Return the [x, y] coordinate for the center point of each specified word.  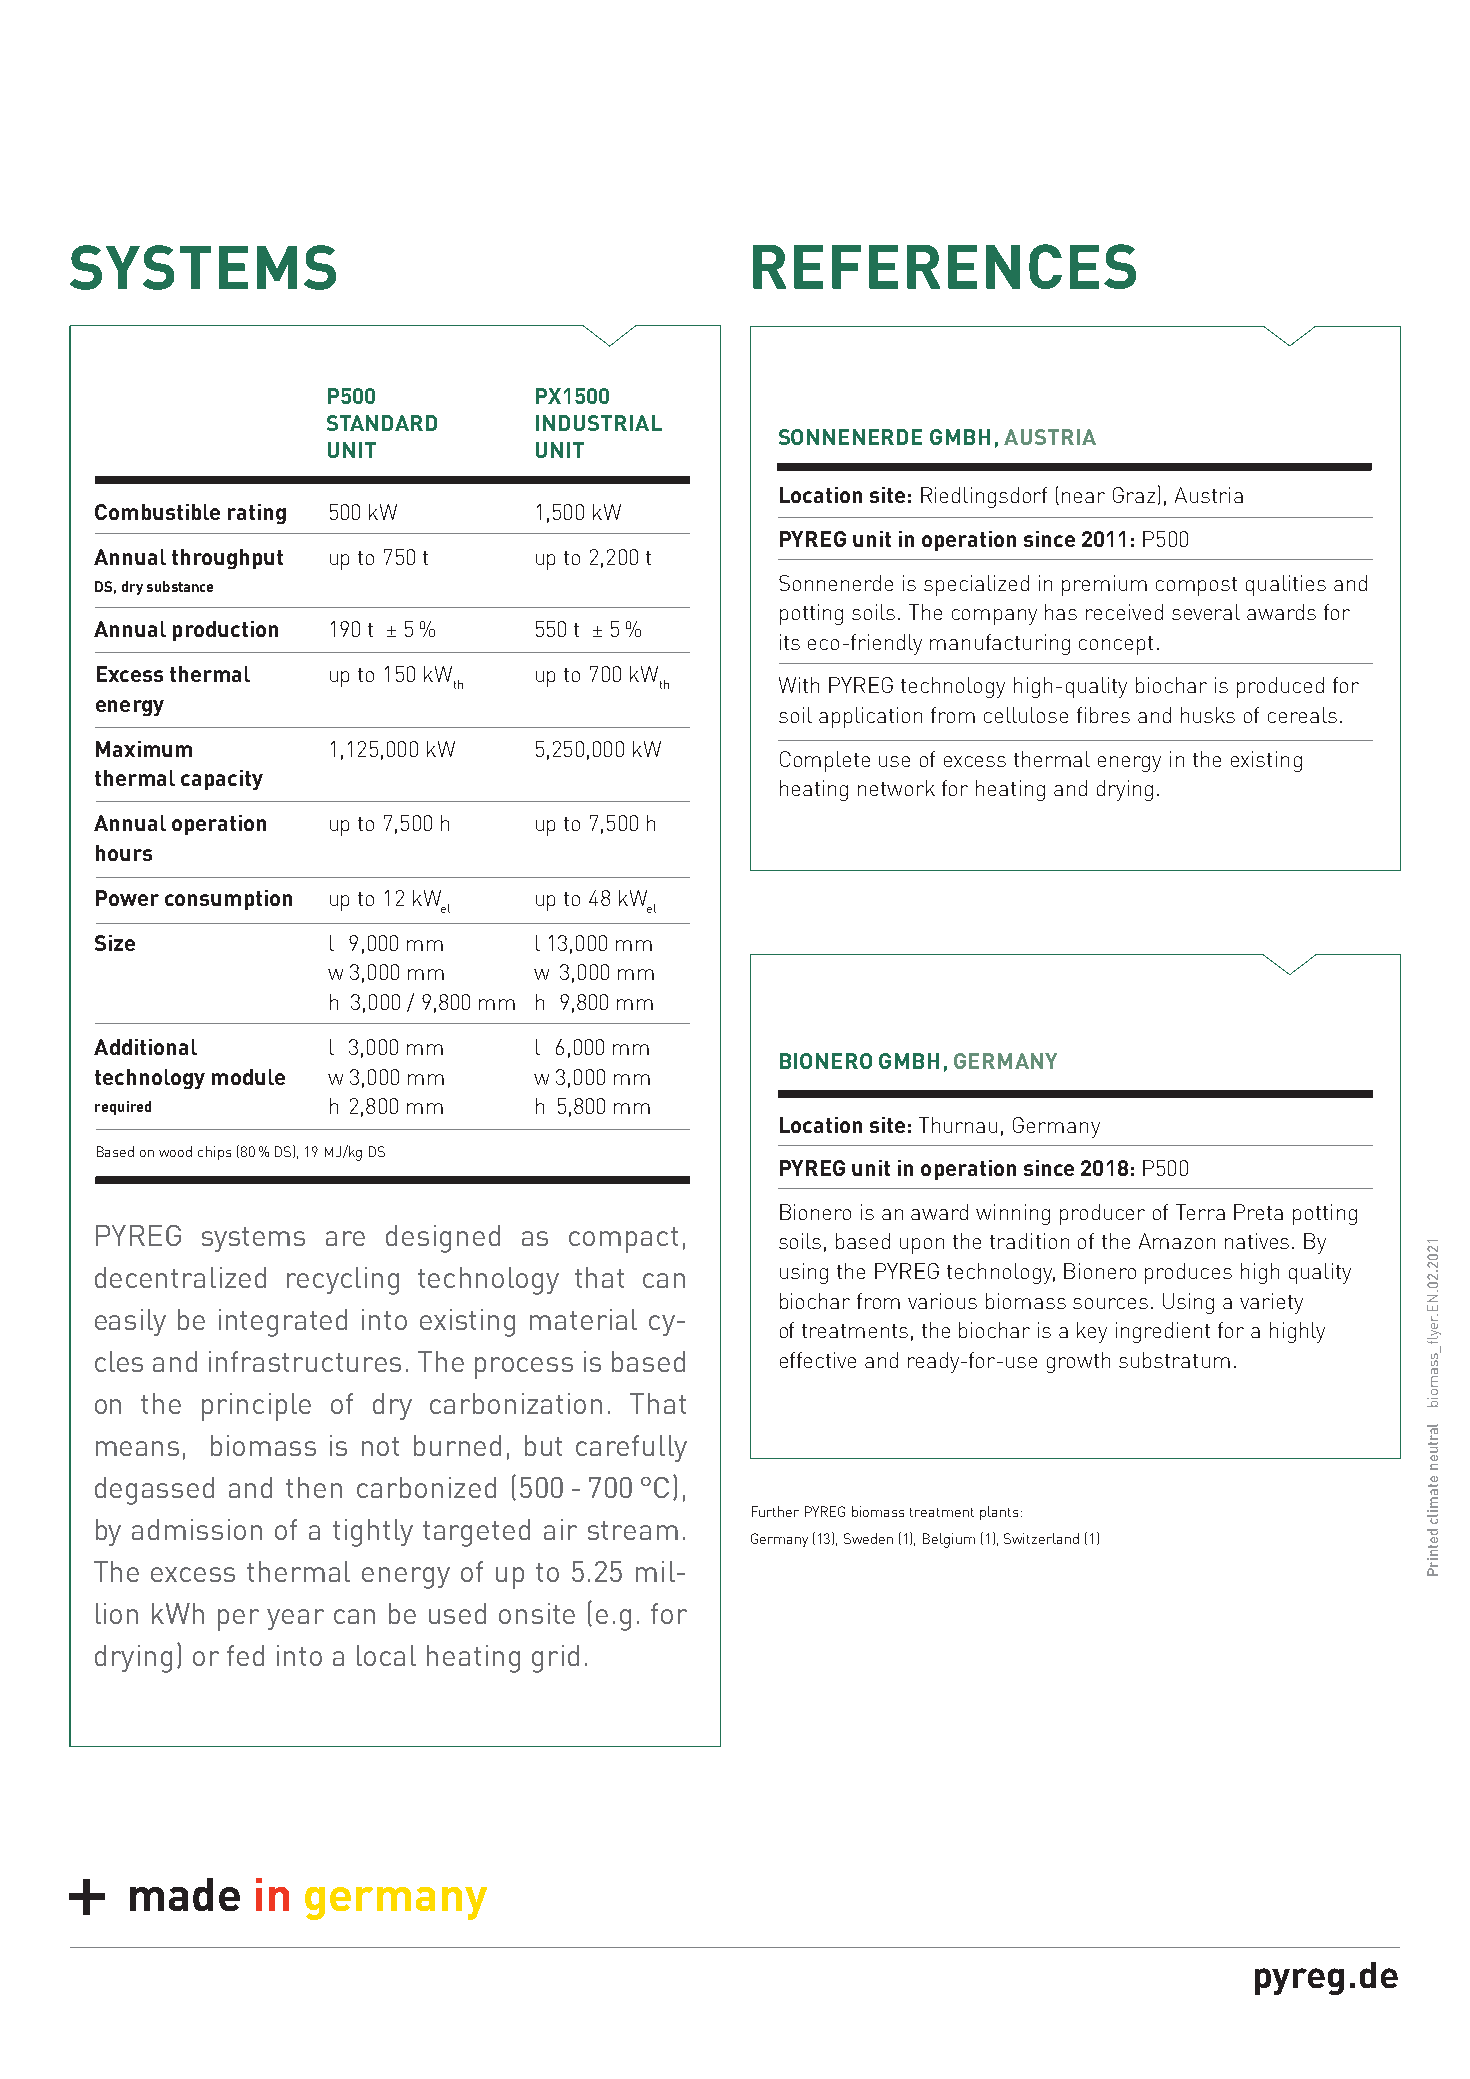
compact [623, 1240]
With [799, 685]
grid [555, 1659]
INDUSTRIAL [599, 423]
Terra [1200, 1212]
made [185, 1894]
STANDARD [382, 423]
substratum [1174, 1360]
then [314, 1487]
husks [1208, 715]
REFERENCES [944, 266]
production [225, 631]
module [248, 1077]
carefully [631, 1448]
